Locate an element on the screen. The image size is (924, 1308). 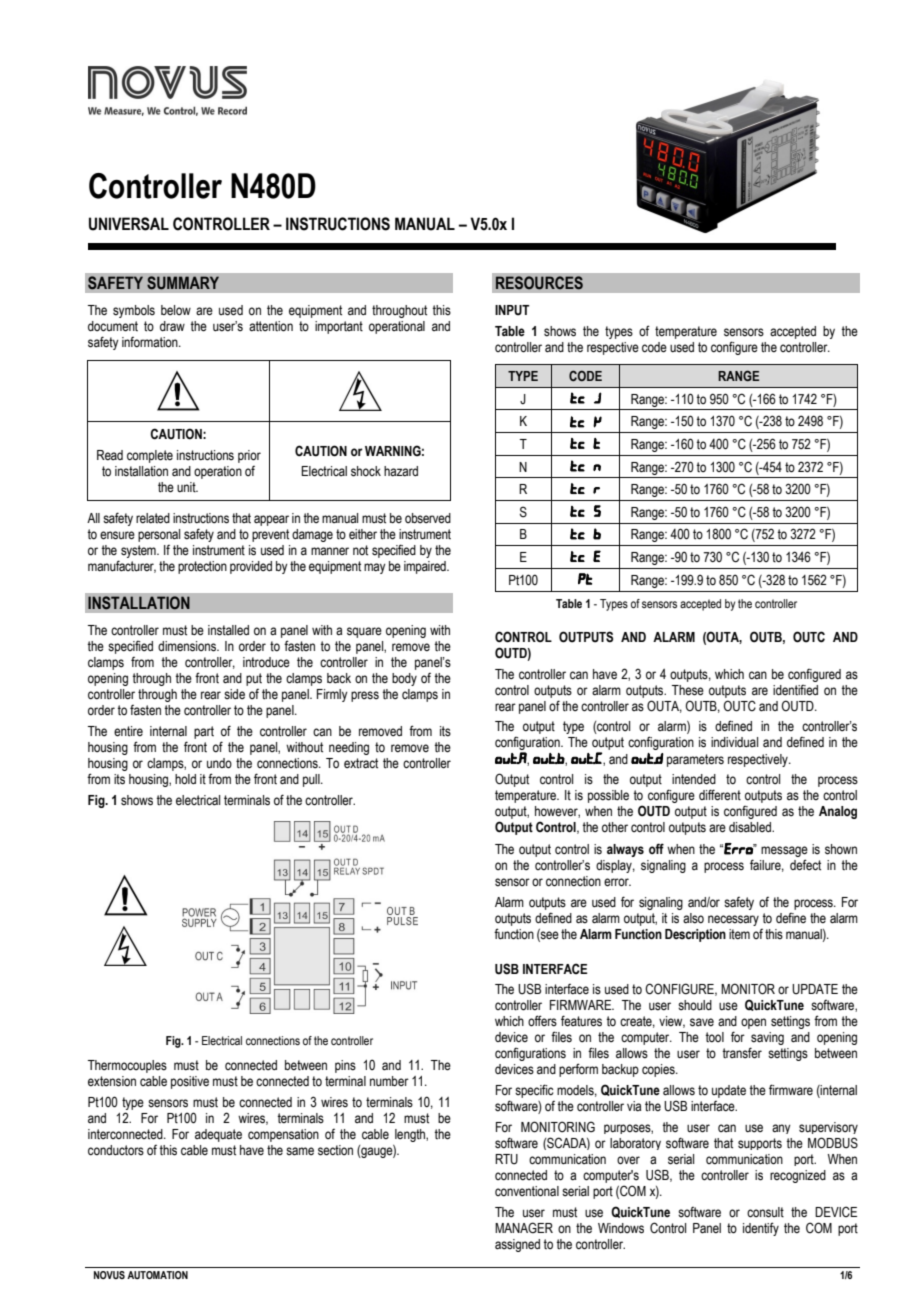
extract is located at coordinates (361, 763).
